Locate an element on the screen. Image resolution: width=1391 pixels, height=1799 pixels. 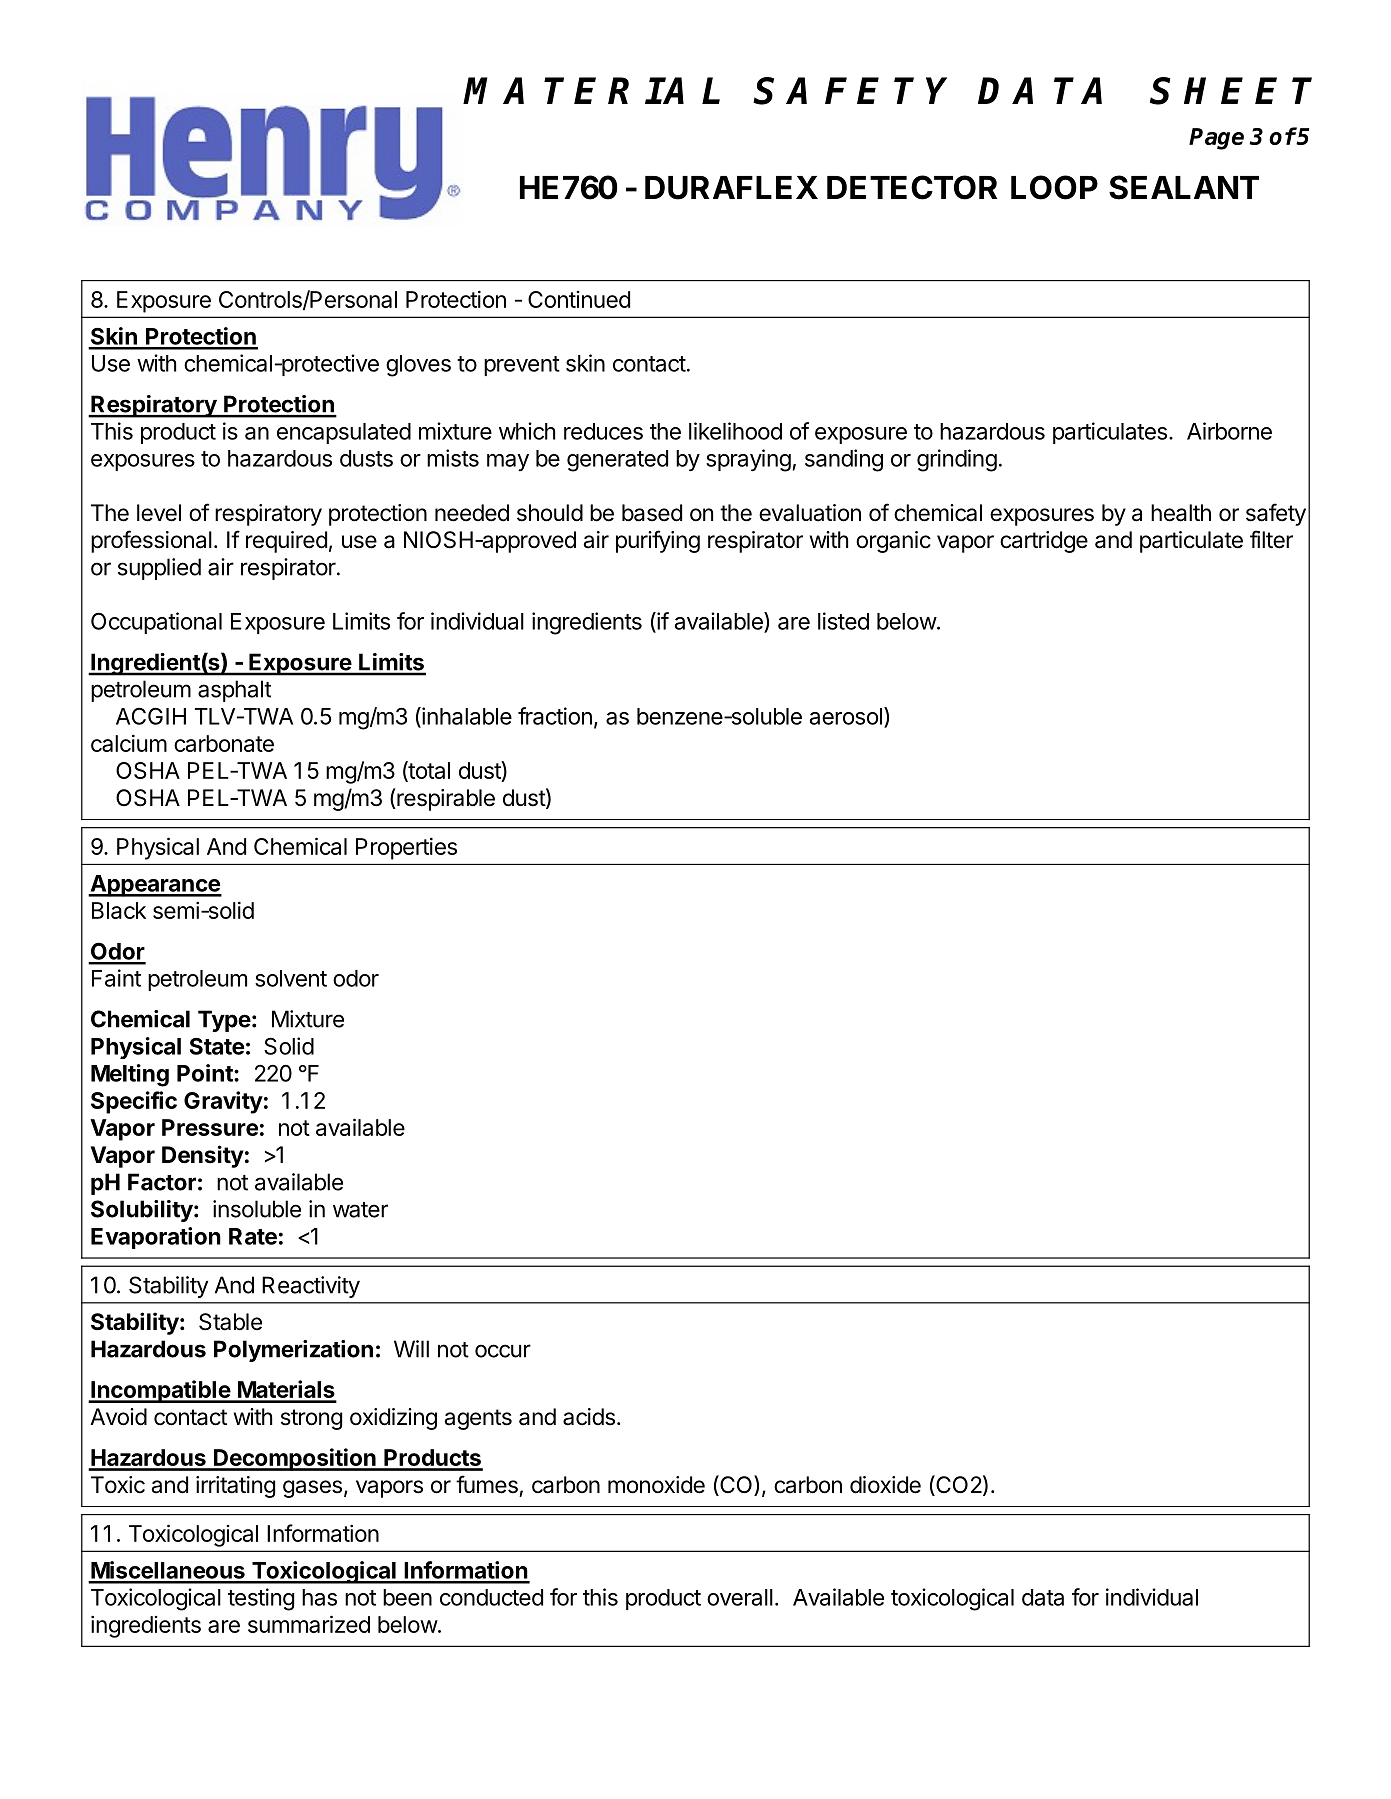
listed is located at coordinates (843, 621).
